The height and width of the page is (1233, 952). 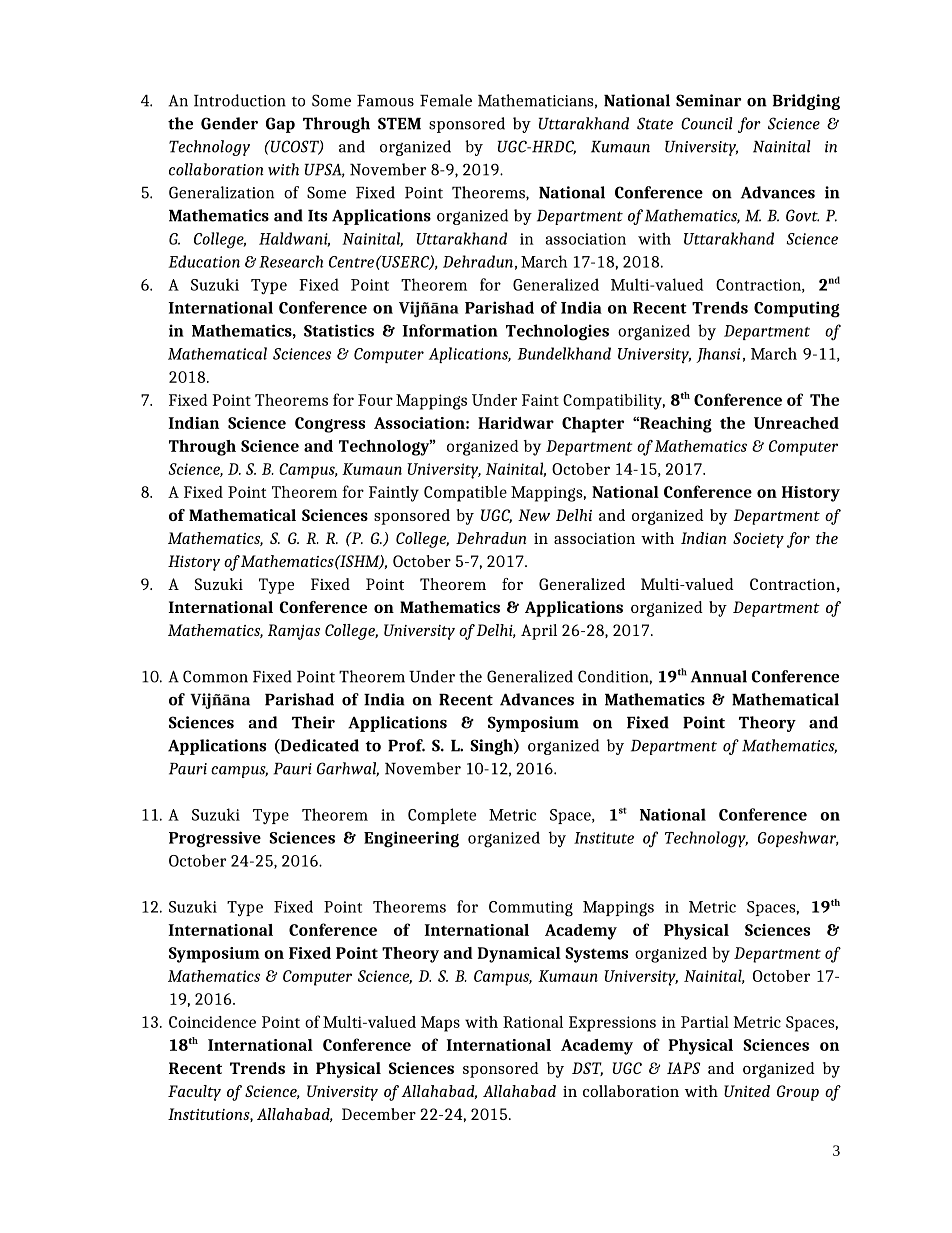 What do you see at coordinates (707, 123) in the page?
I see `Council` at bounding box center [707, 123].
